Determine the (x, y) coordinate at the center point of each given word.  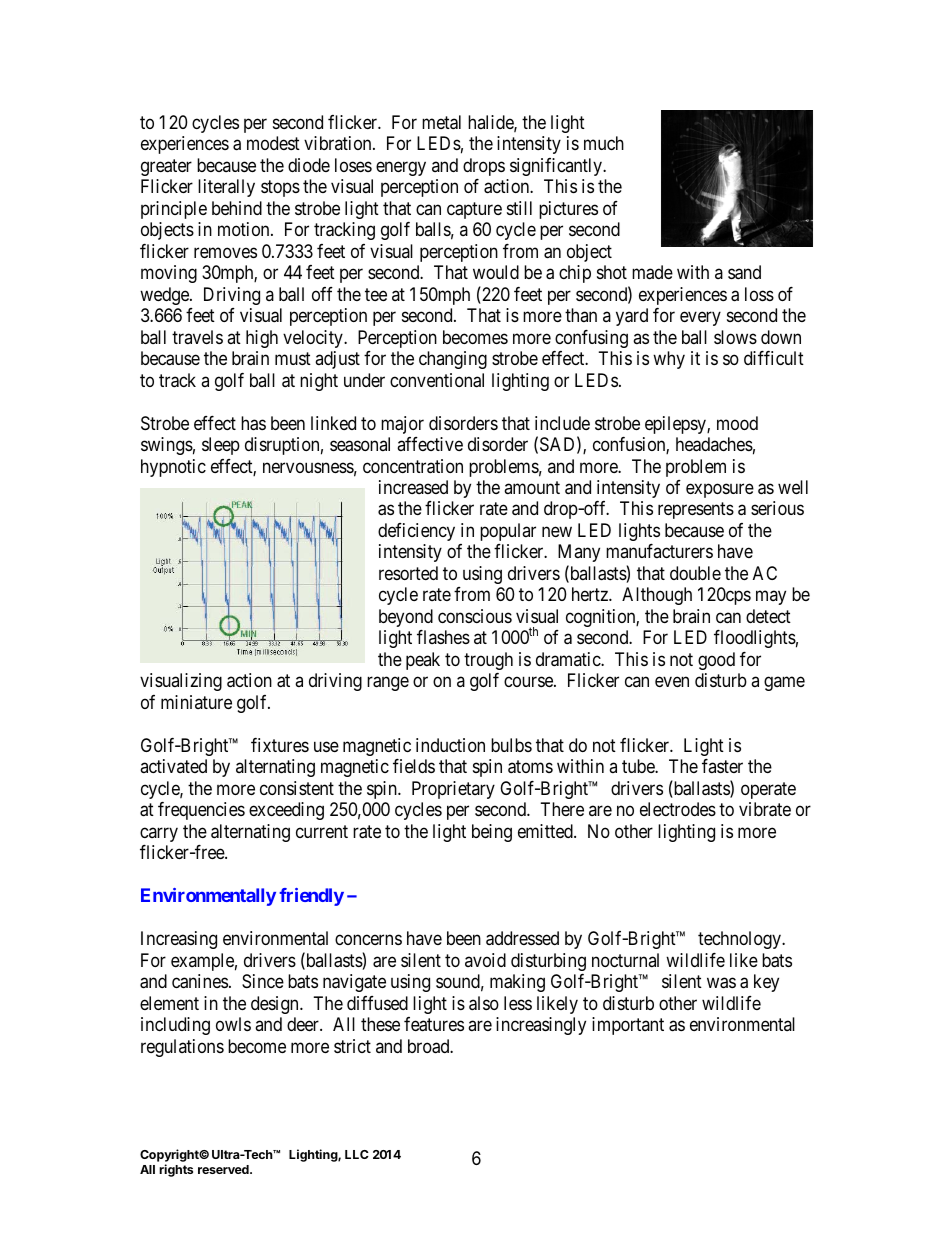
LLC (357, 1154)
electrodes (678, 809)
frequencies (201, 811)
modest (273, 143)
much (604, 143)
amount (532, 487)
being (492, 833)
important (628, 1026)
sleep (221, 446)
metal (441, 122)
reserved (224, 1169)
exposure (720, 490)
